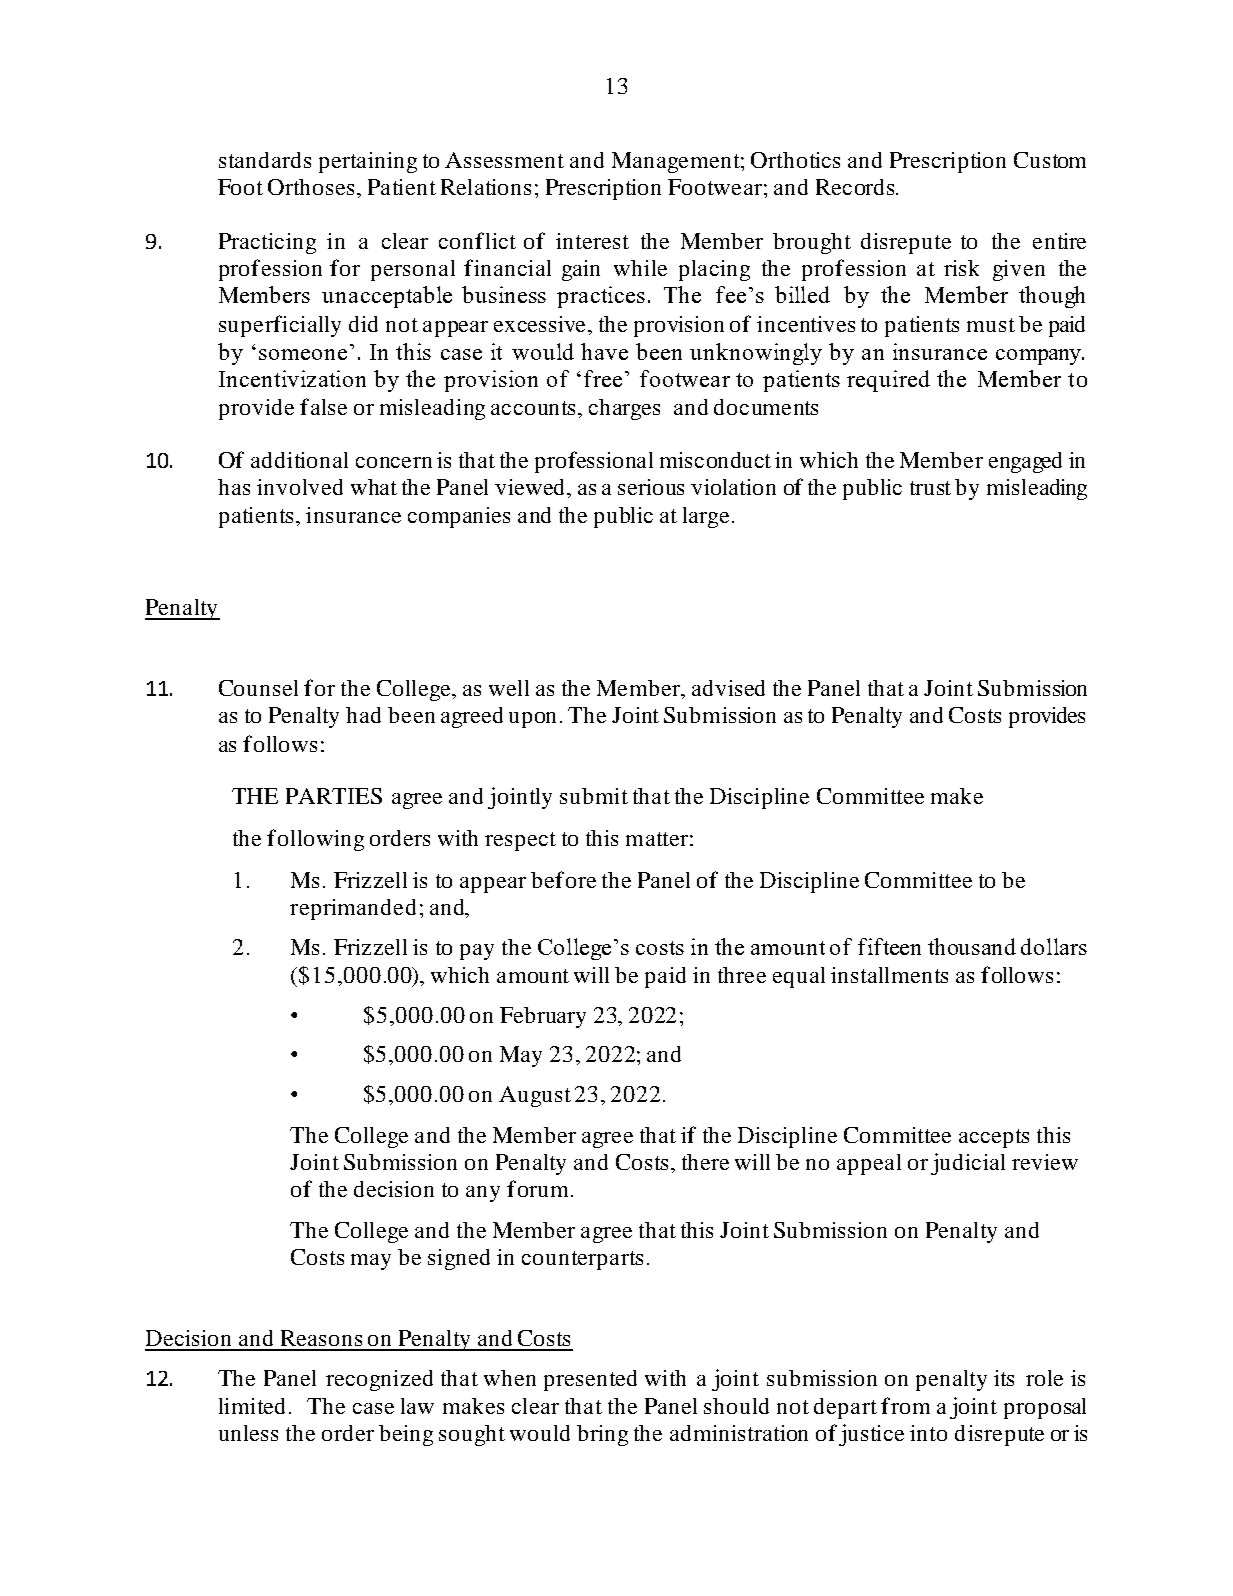  What do you see at coordinates (535, 1096) in the image?
I see `August` at bounding box center [535, 1096].
